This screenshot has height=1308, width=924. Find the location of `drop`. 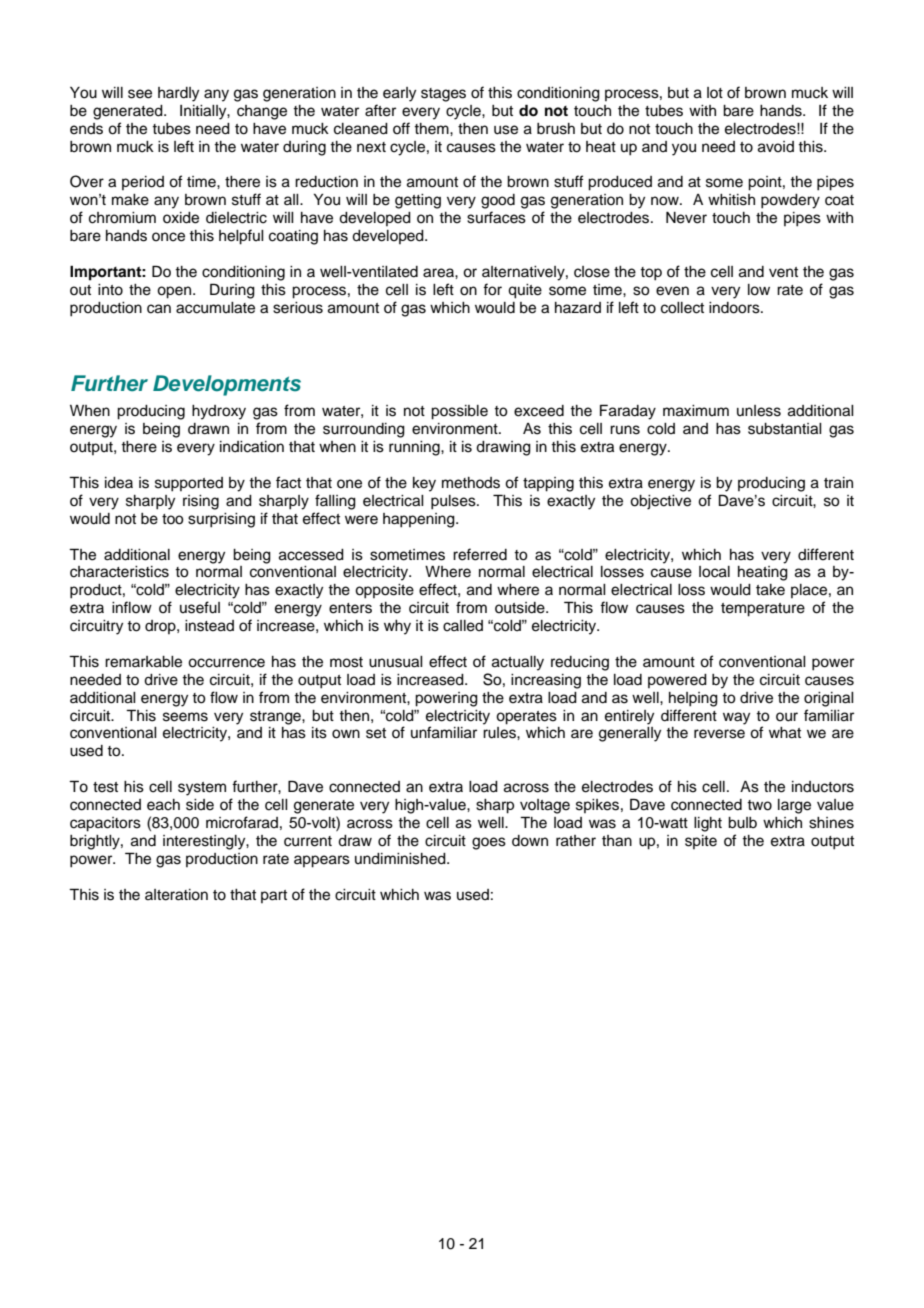

drop is located at coordinates (161, 627).
